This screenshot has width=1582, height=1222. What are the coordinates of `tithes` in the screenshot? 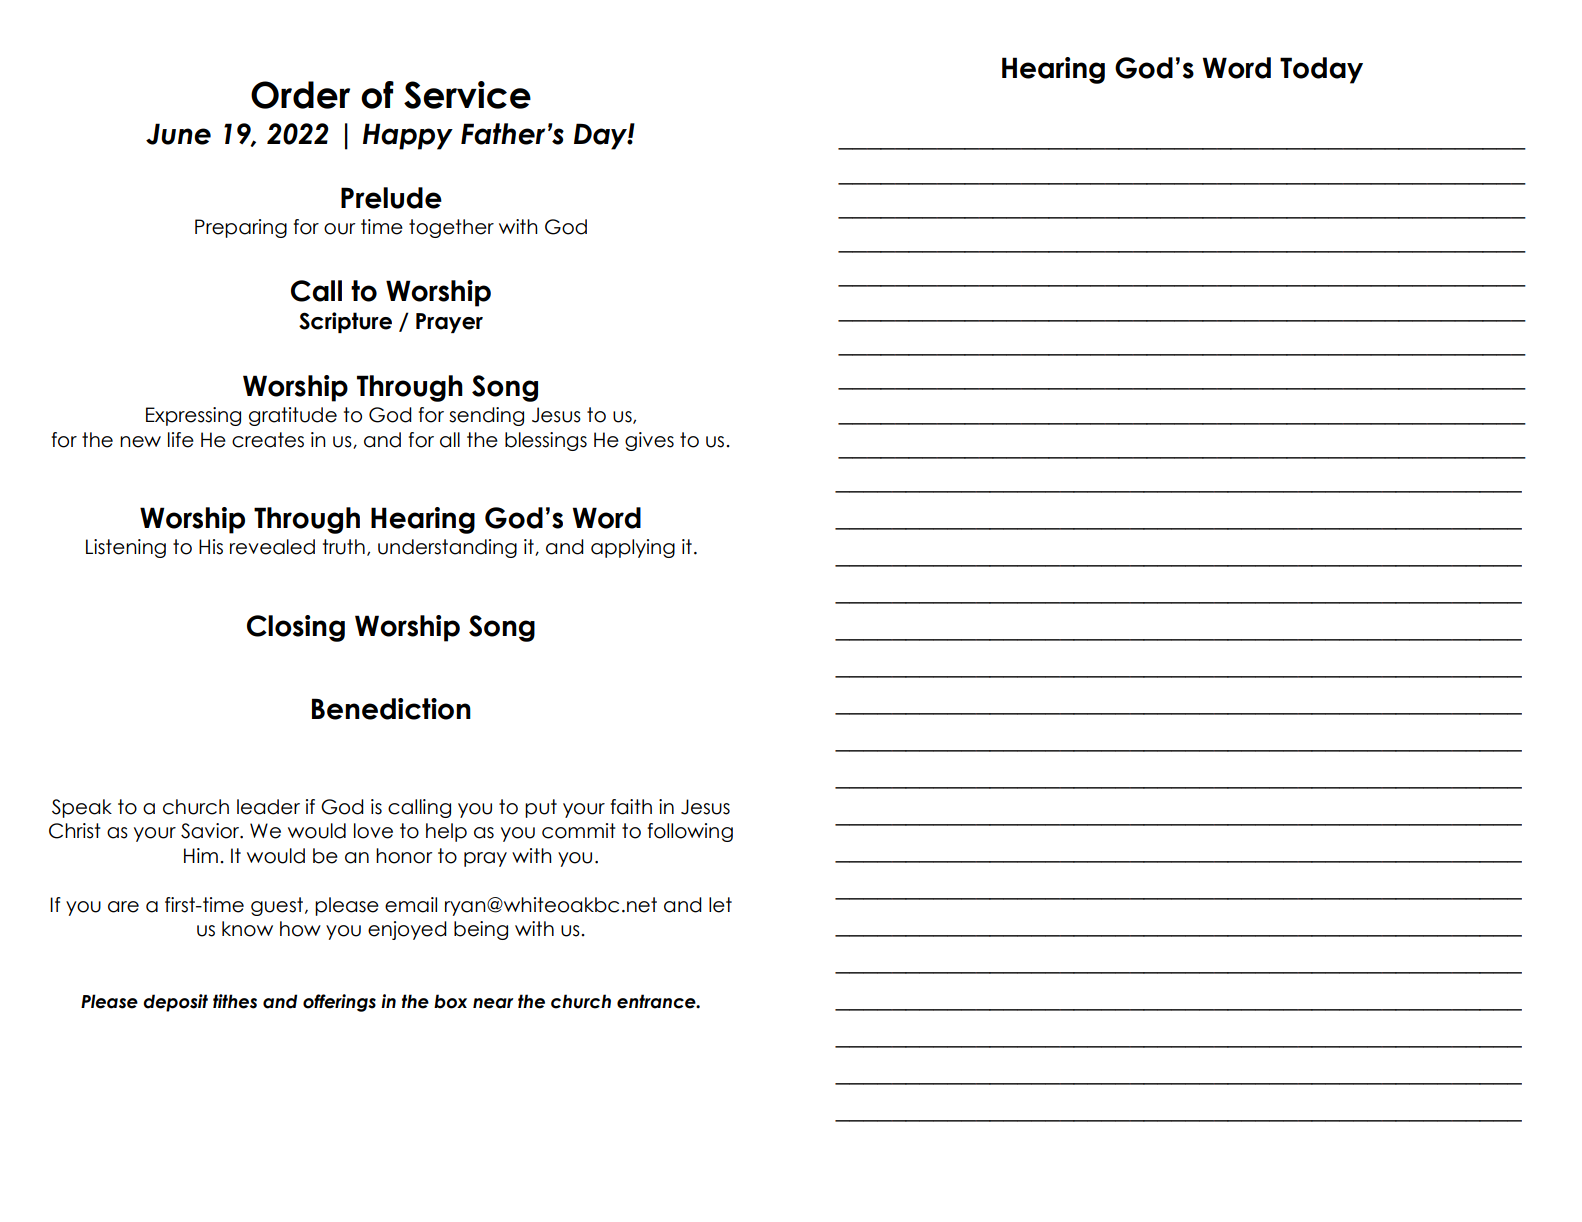 It's located at (235, 1001).
